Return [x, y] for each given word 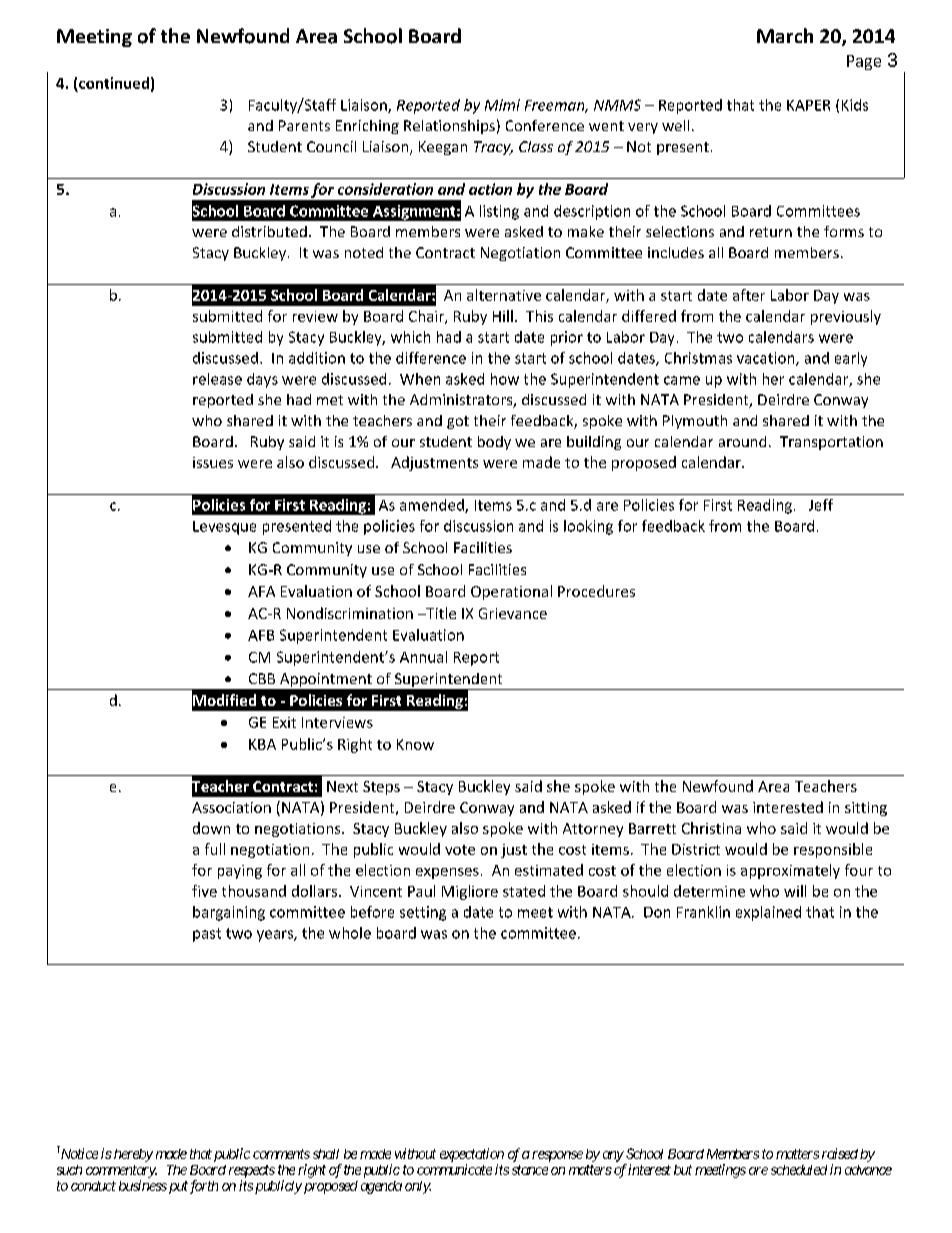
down [211, 828]
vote [460, 850]
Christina [711, 828]
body [494, 443]
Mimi [502, 105]
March [785, 35]
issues [213, 462]
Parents [304, 125]
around [742, 441]
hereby [132, 1155]
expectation [472, 1155]
